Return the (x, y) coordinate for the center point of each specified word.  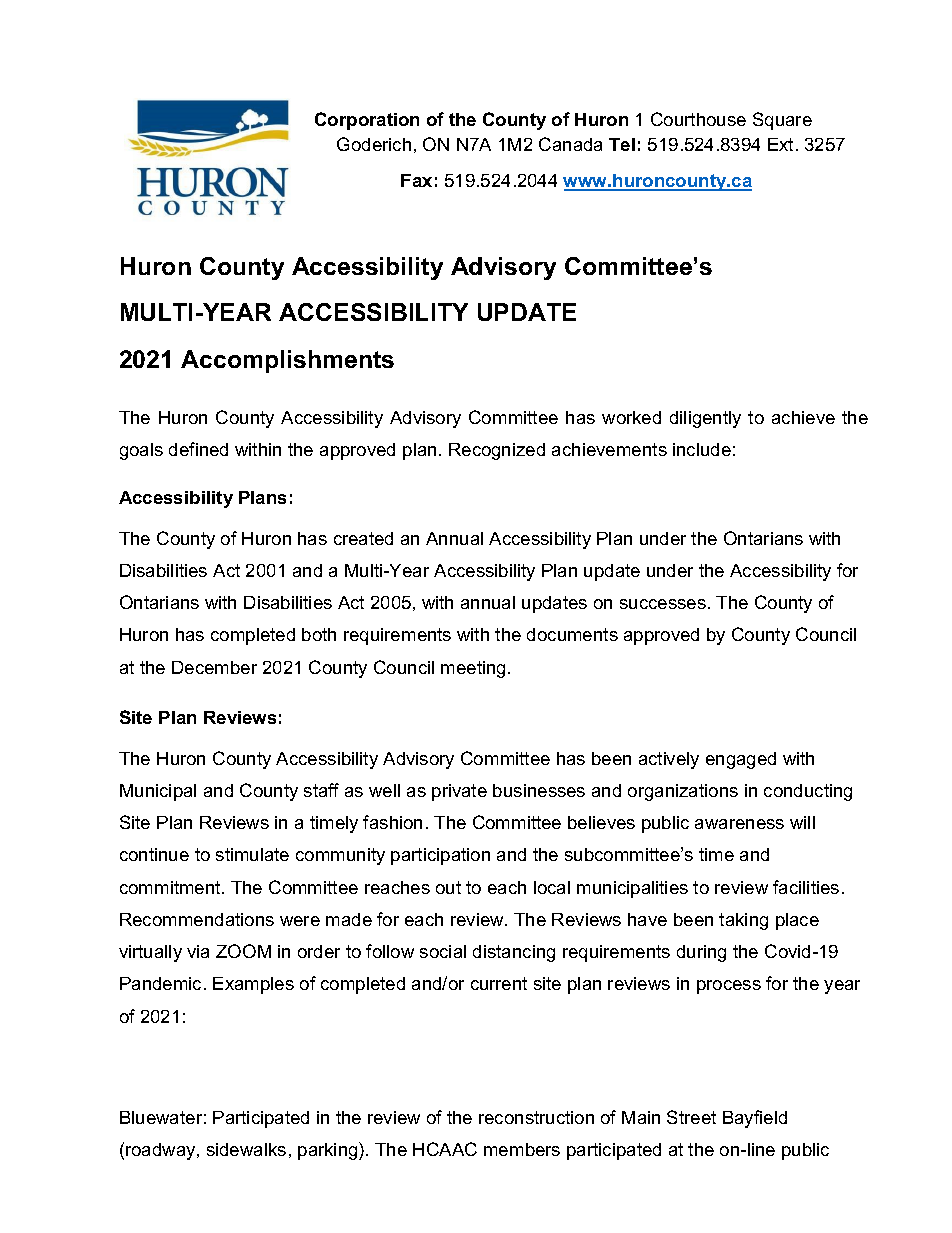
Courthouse (698, 119)
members (522, 1149)
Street (691, 1117)
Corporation (367, 121)
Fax (416, 180)
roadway (162, 1151)
